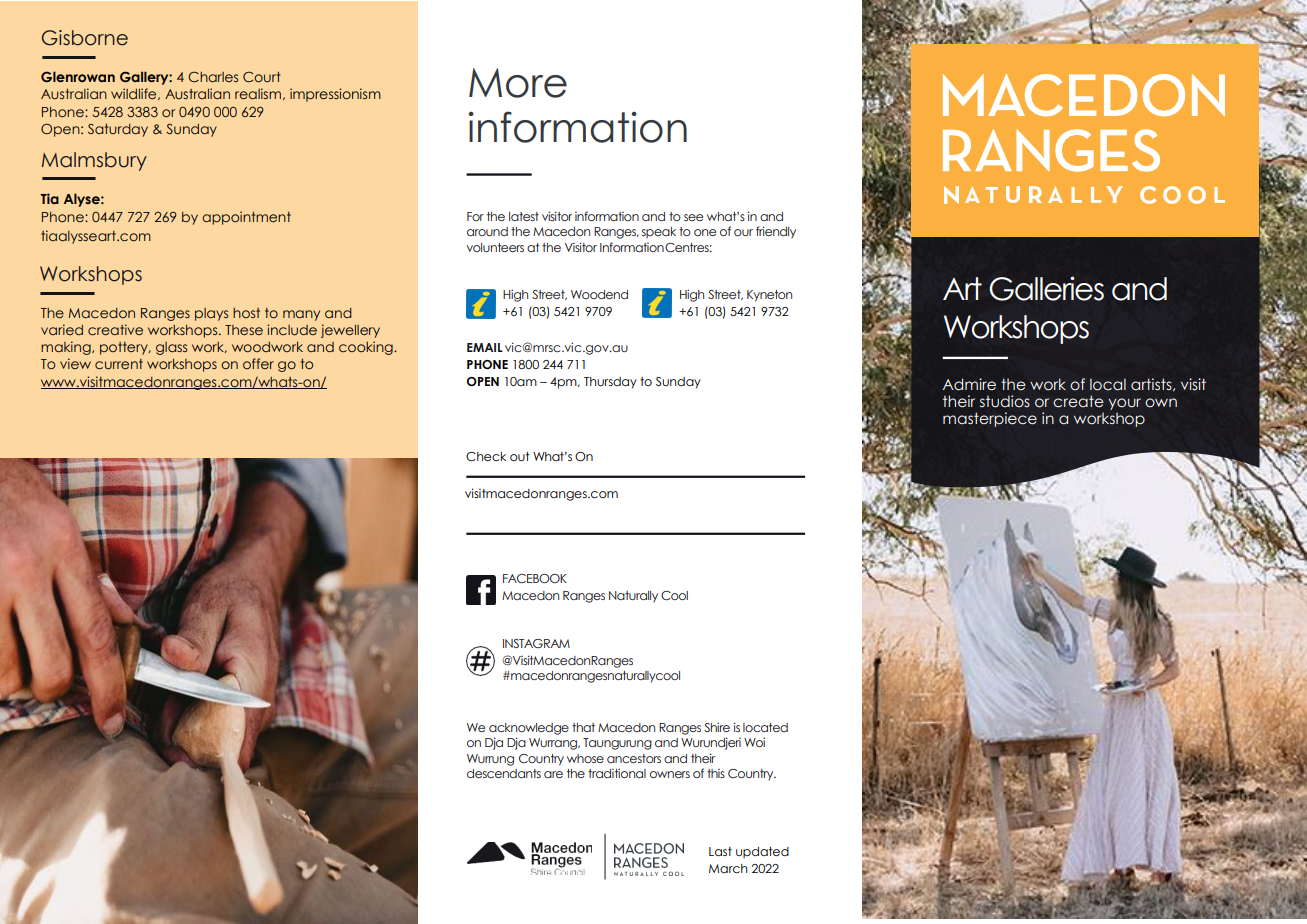  I want to click on friendly, so click(776, 232).
